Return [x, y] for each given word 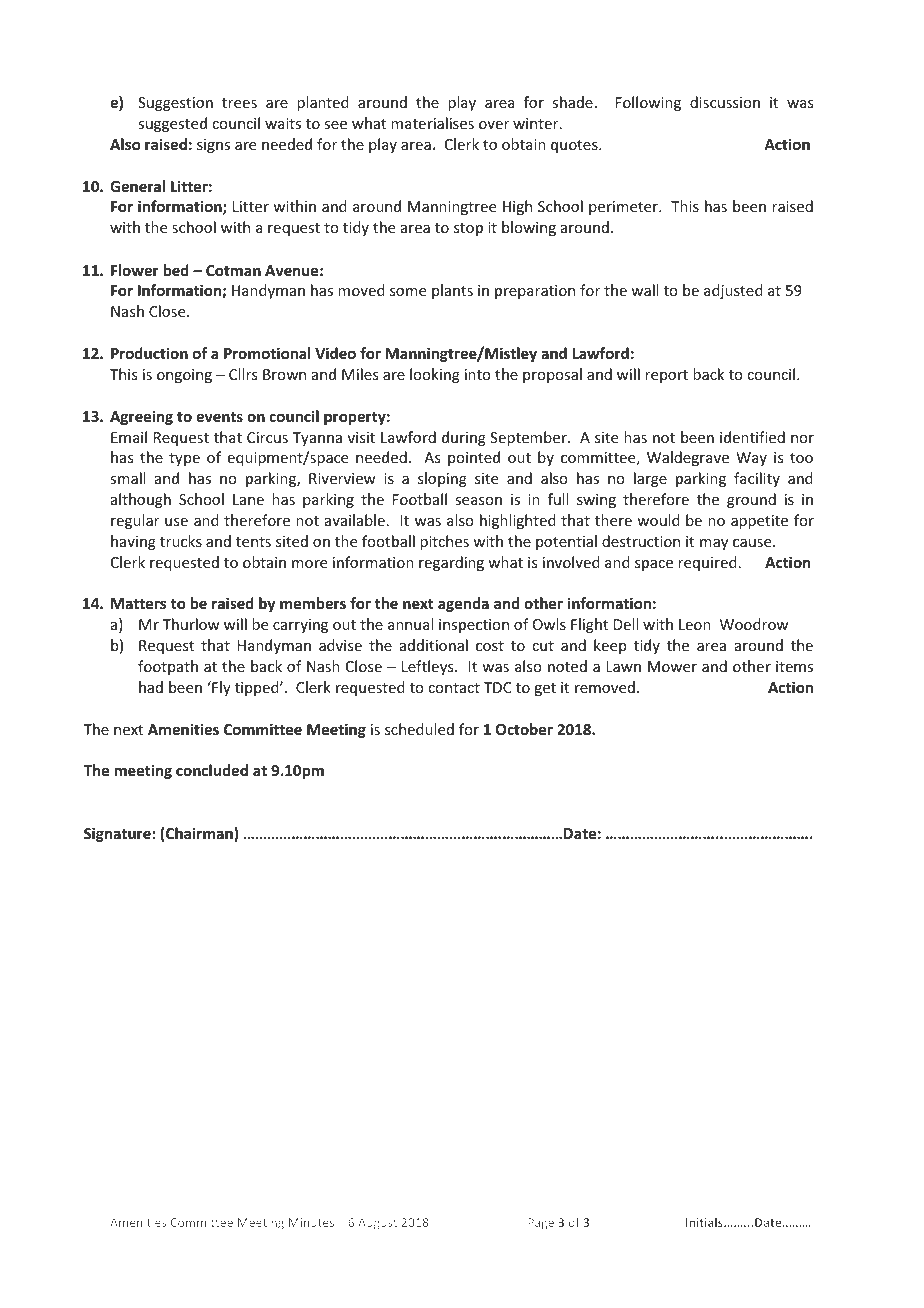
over [494, 125]
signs [213, 146]
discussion [725, 102]
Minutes [311, 1222]
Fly [220, 688]
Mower [672, 666]
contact [454, 688]
